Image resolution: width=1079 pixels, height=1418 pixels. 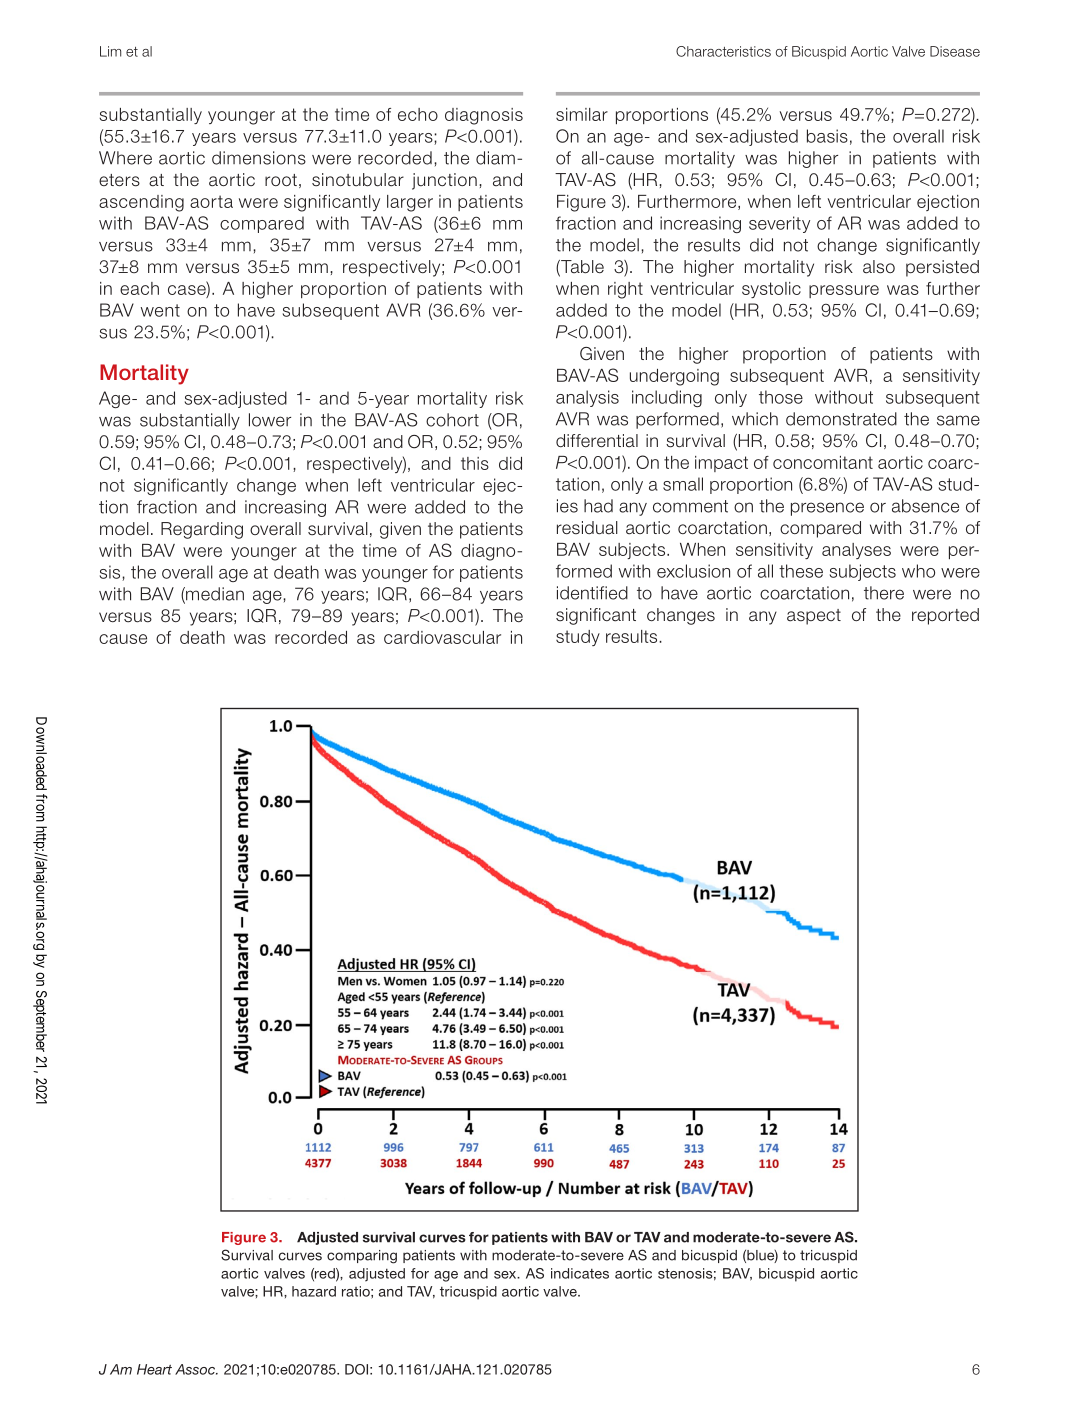 What do you see at coordinates (827, 136) in the screenshot?
I see `basis` at bounding box center [827, 136].
